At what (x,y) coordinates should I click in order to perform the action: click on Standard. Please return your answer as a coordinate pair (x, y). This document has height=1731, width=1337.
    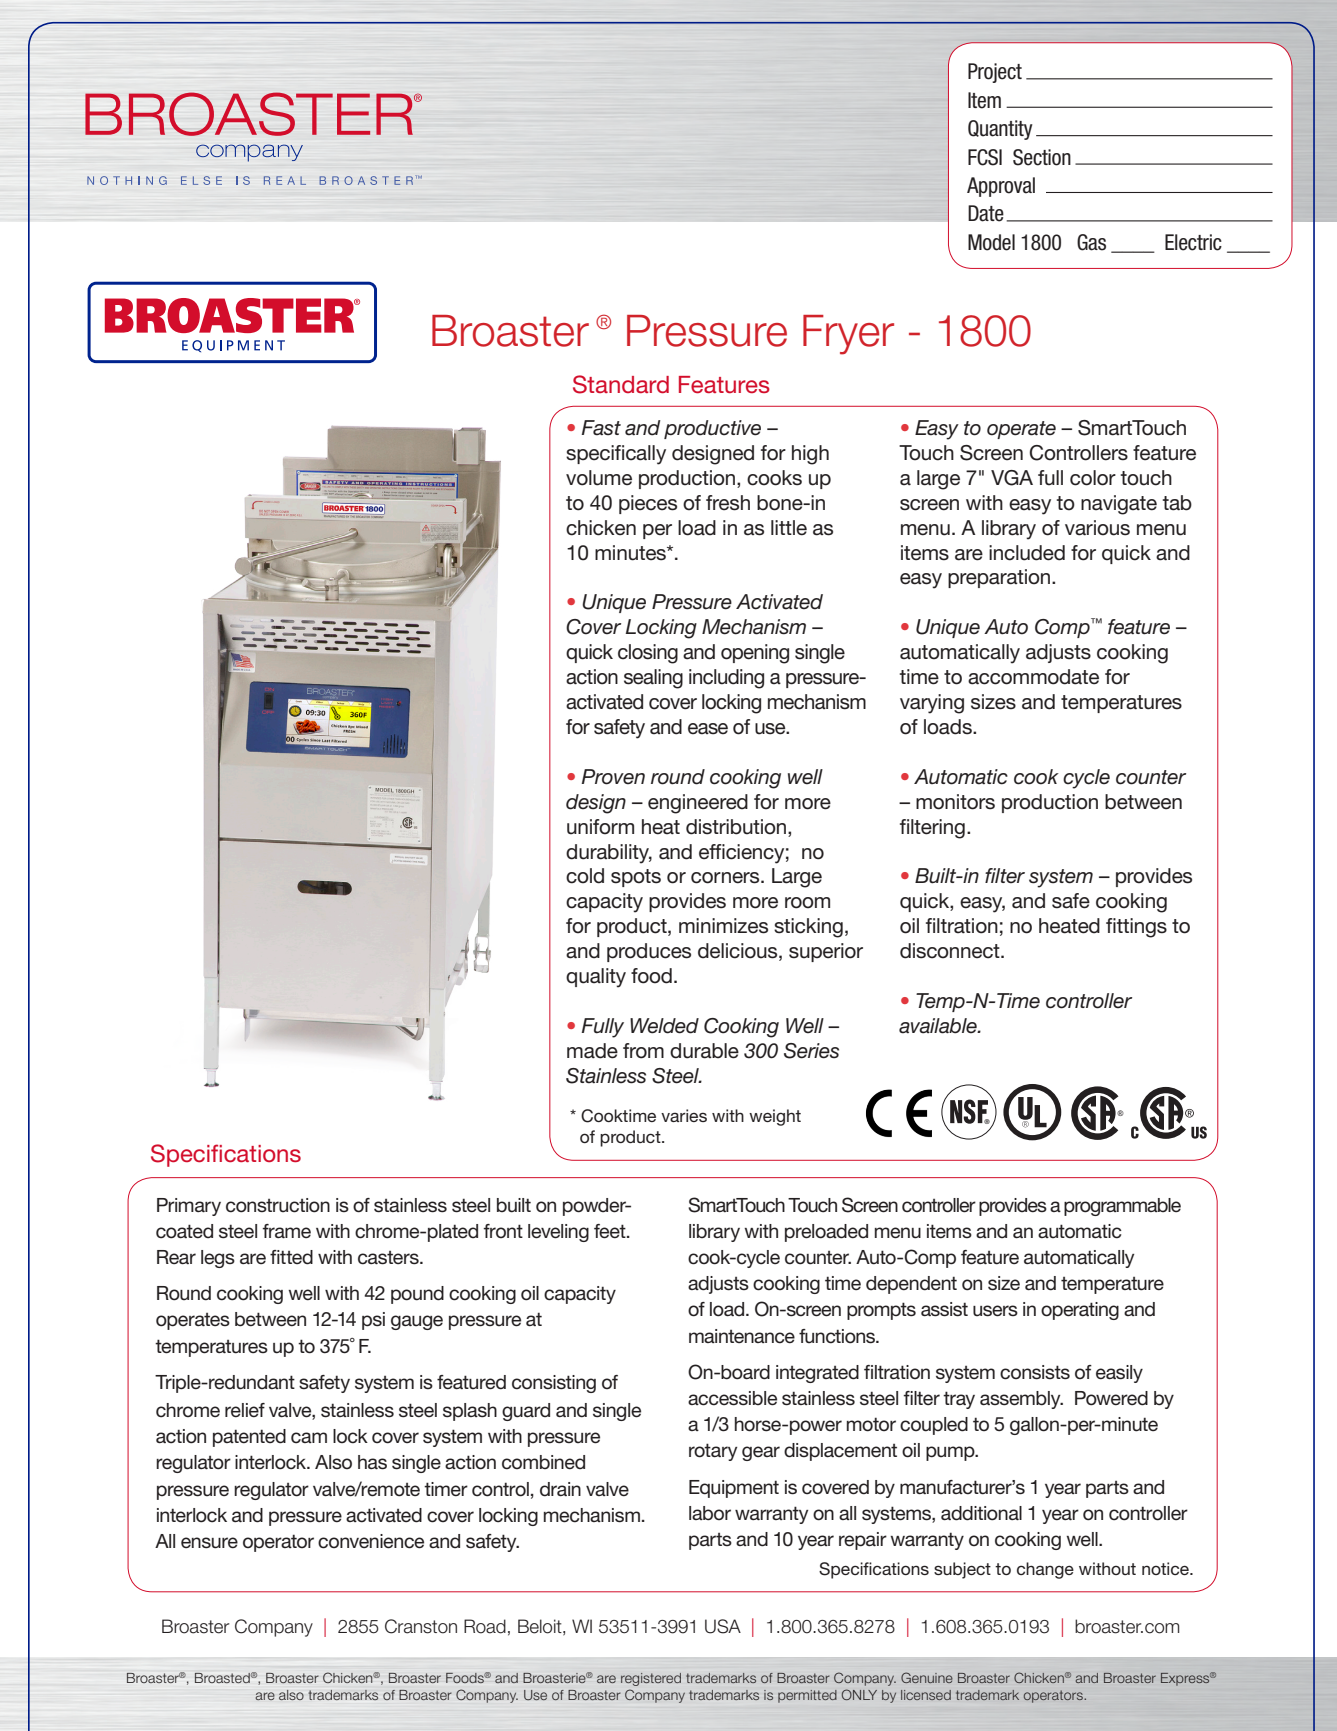
    Looking at the image, I should click on (621, 384).
